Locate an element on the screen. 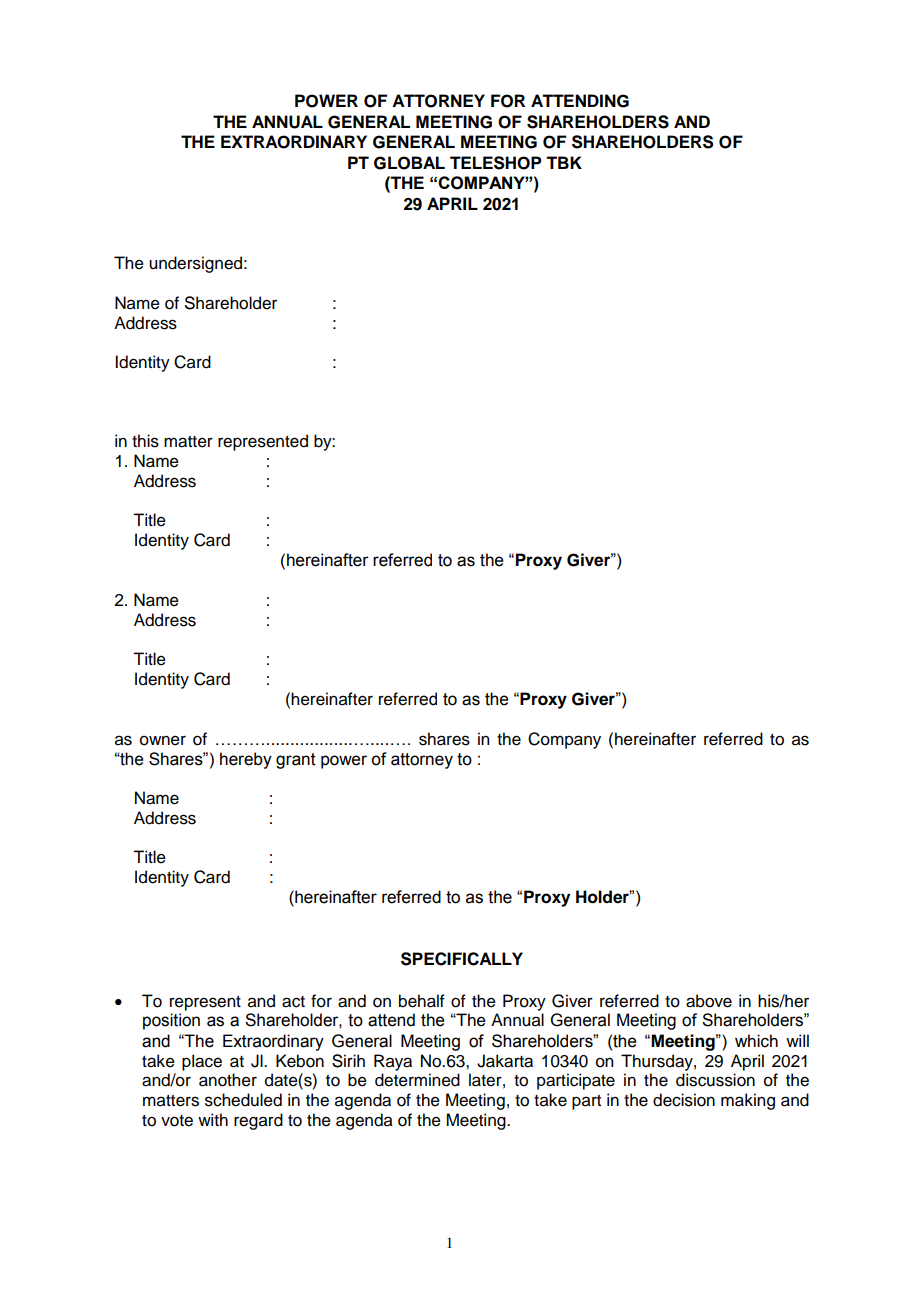  SPECIFICALLY is located at coordinates (462, 959).
